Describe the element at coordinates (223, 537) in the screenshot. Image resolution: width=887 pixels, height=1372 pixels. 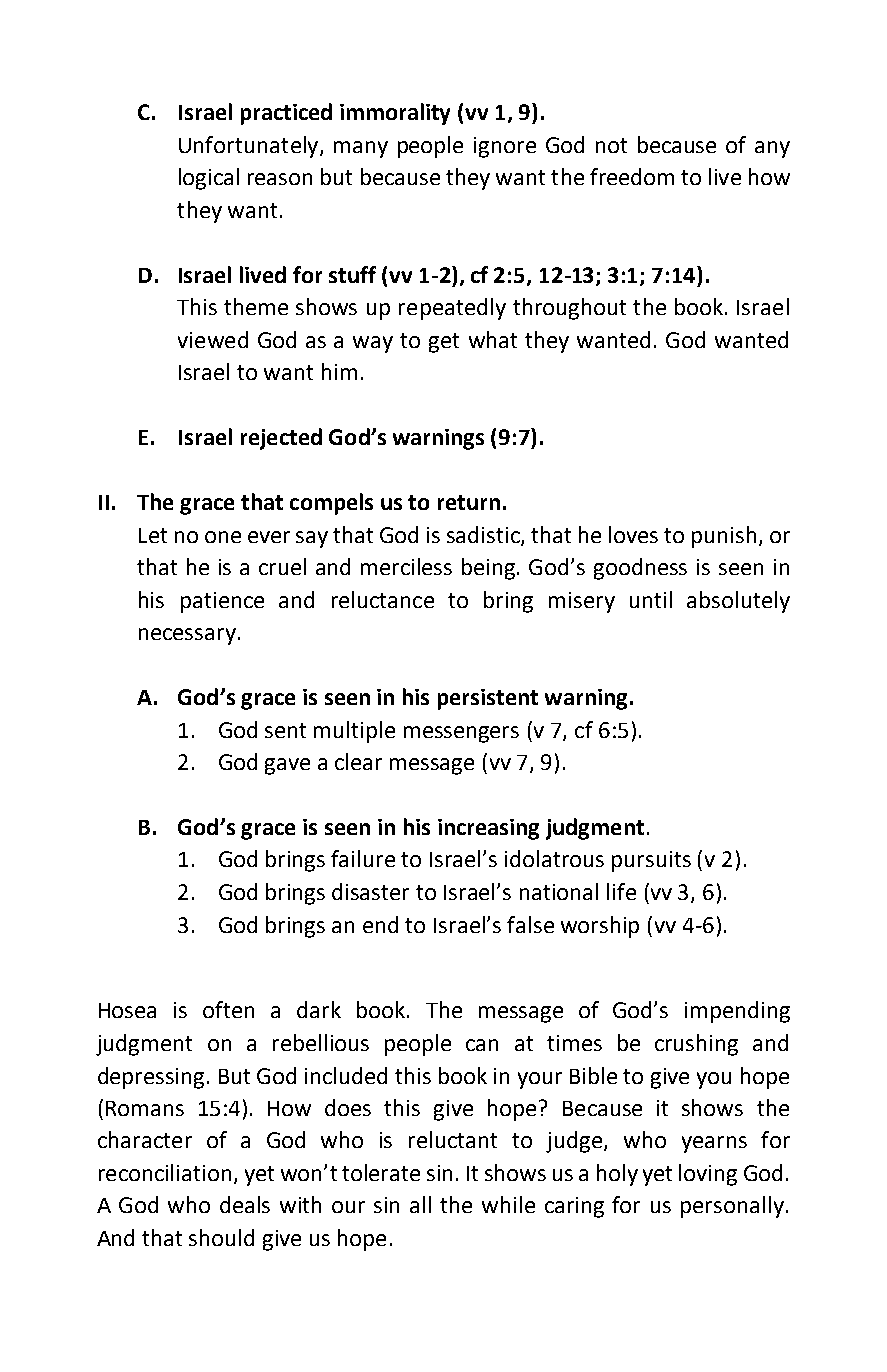
I see `one` at that location.
